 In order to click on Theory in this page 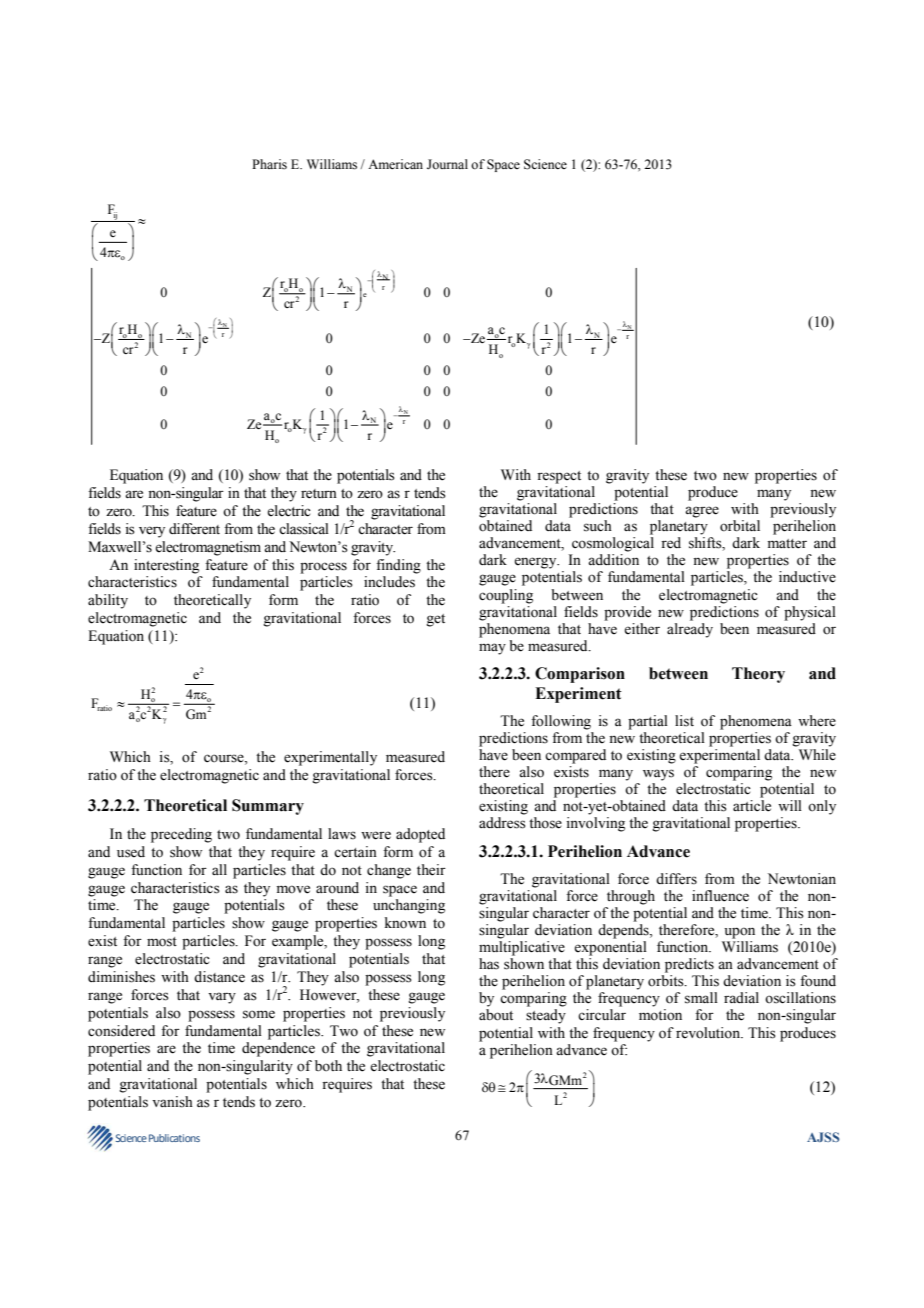, I will do `click(758, 675)`.
